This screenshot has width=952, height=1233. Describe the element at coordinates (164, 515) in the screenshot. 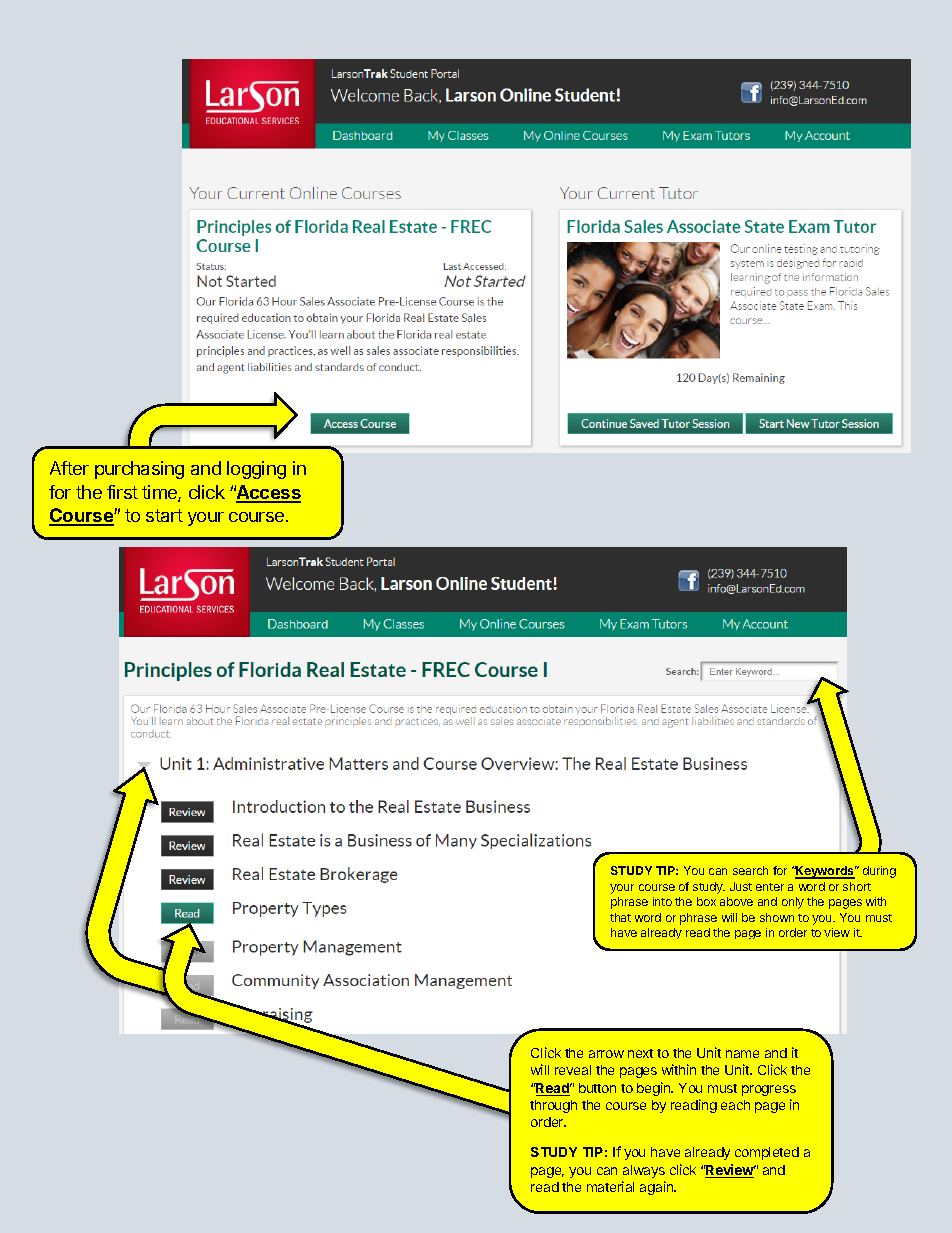

I see `start` at that location.
